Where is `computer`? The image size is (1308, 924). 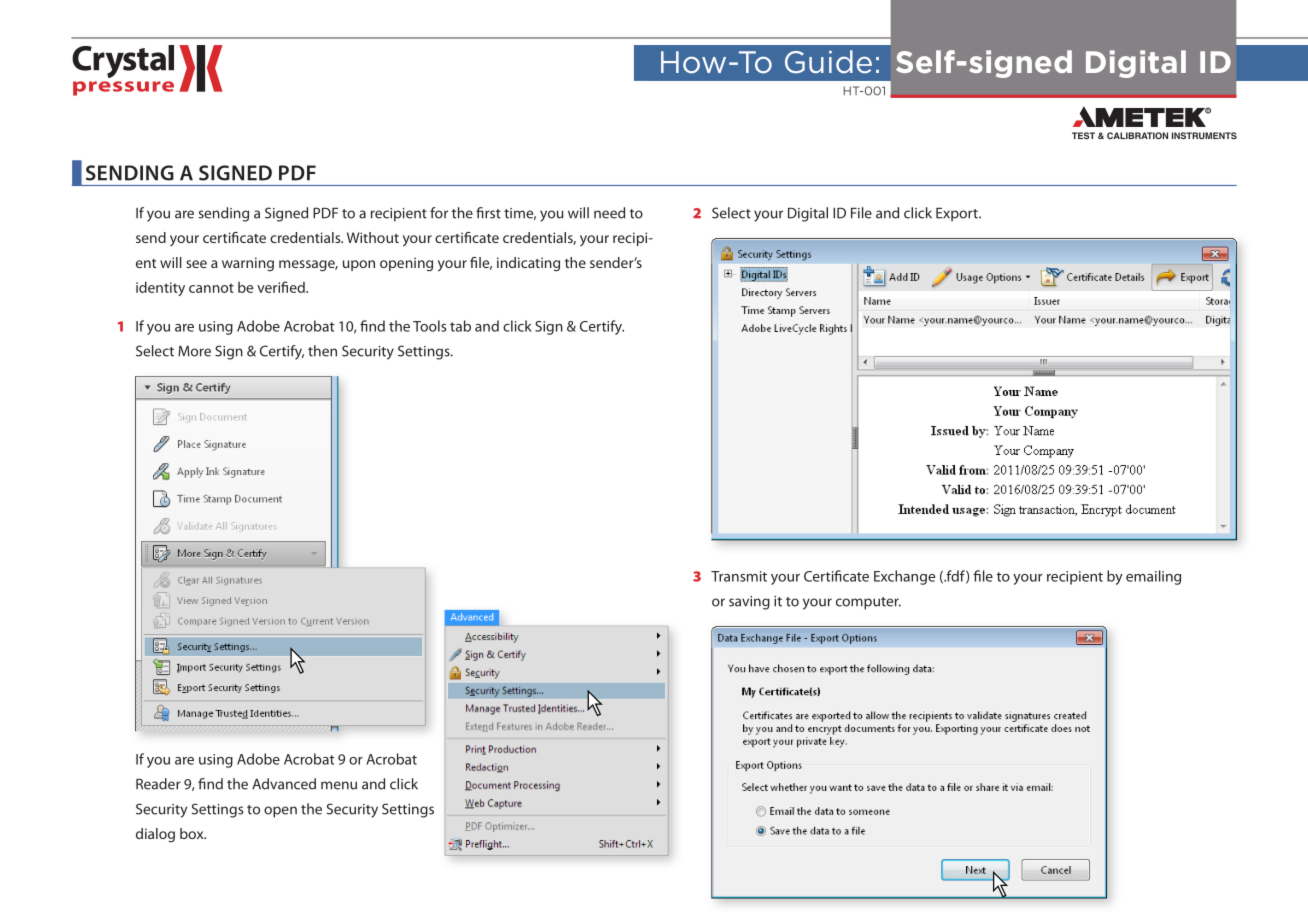 computer is located at coordinates (868, 603).
